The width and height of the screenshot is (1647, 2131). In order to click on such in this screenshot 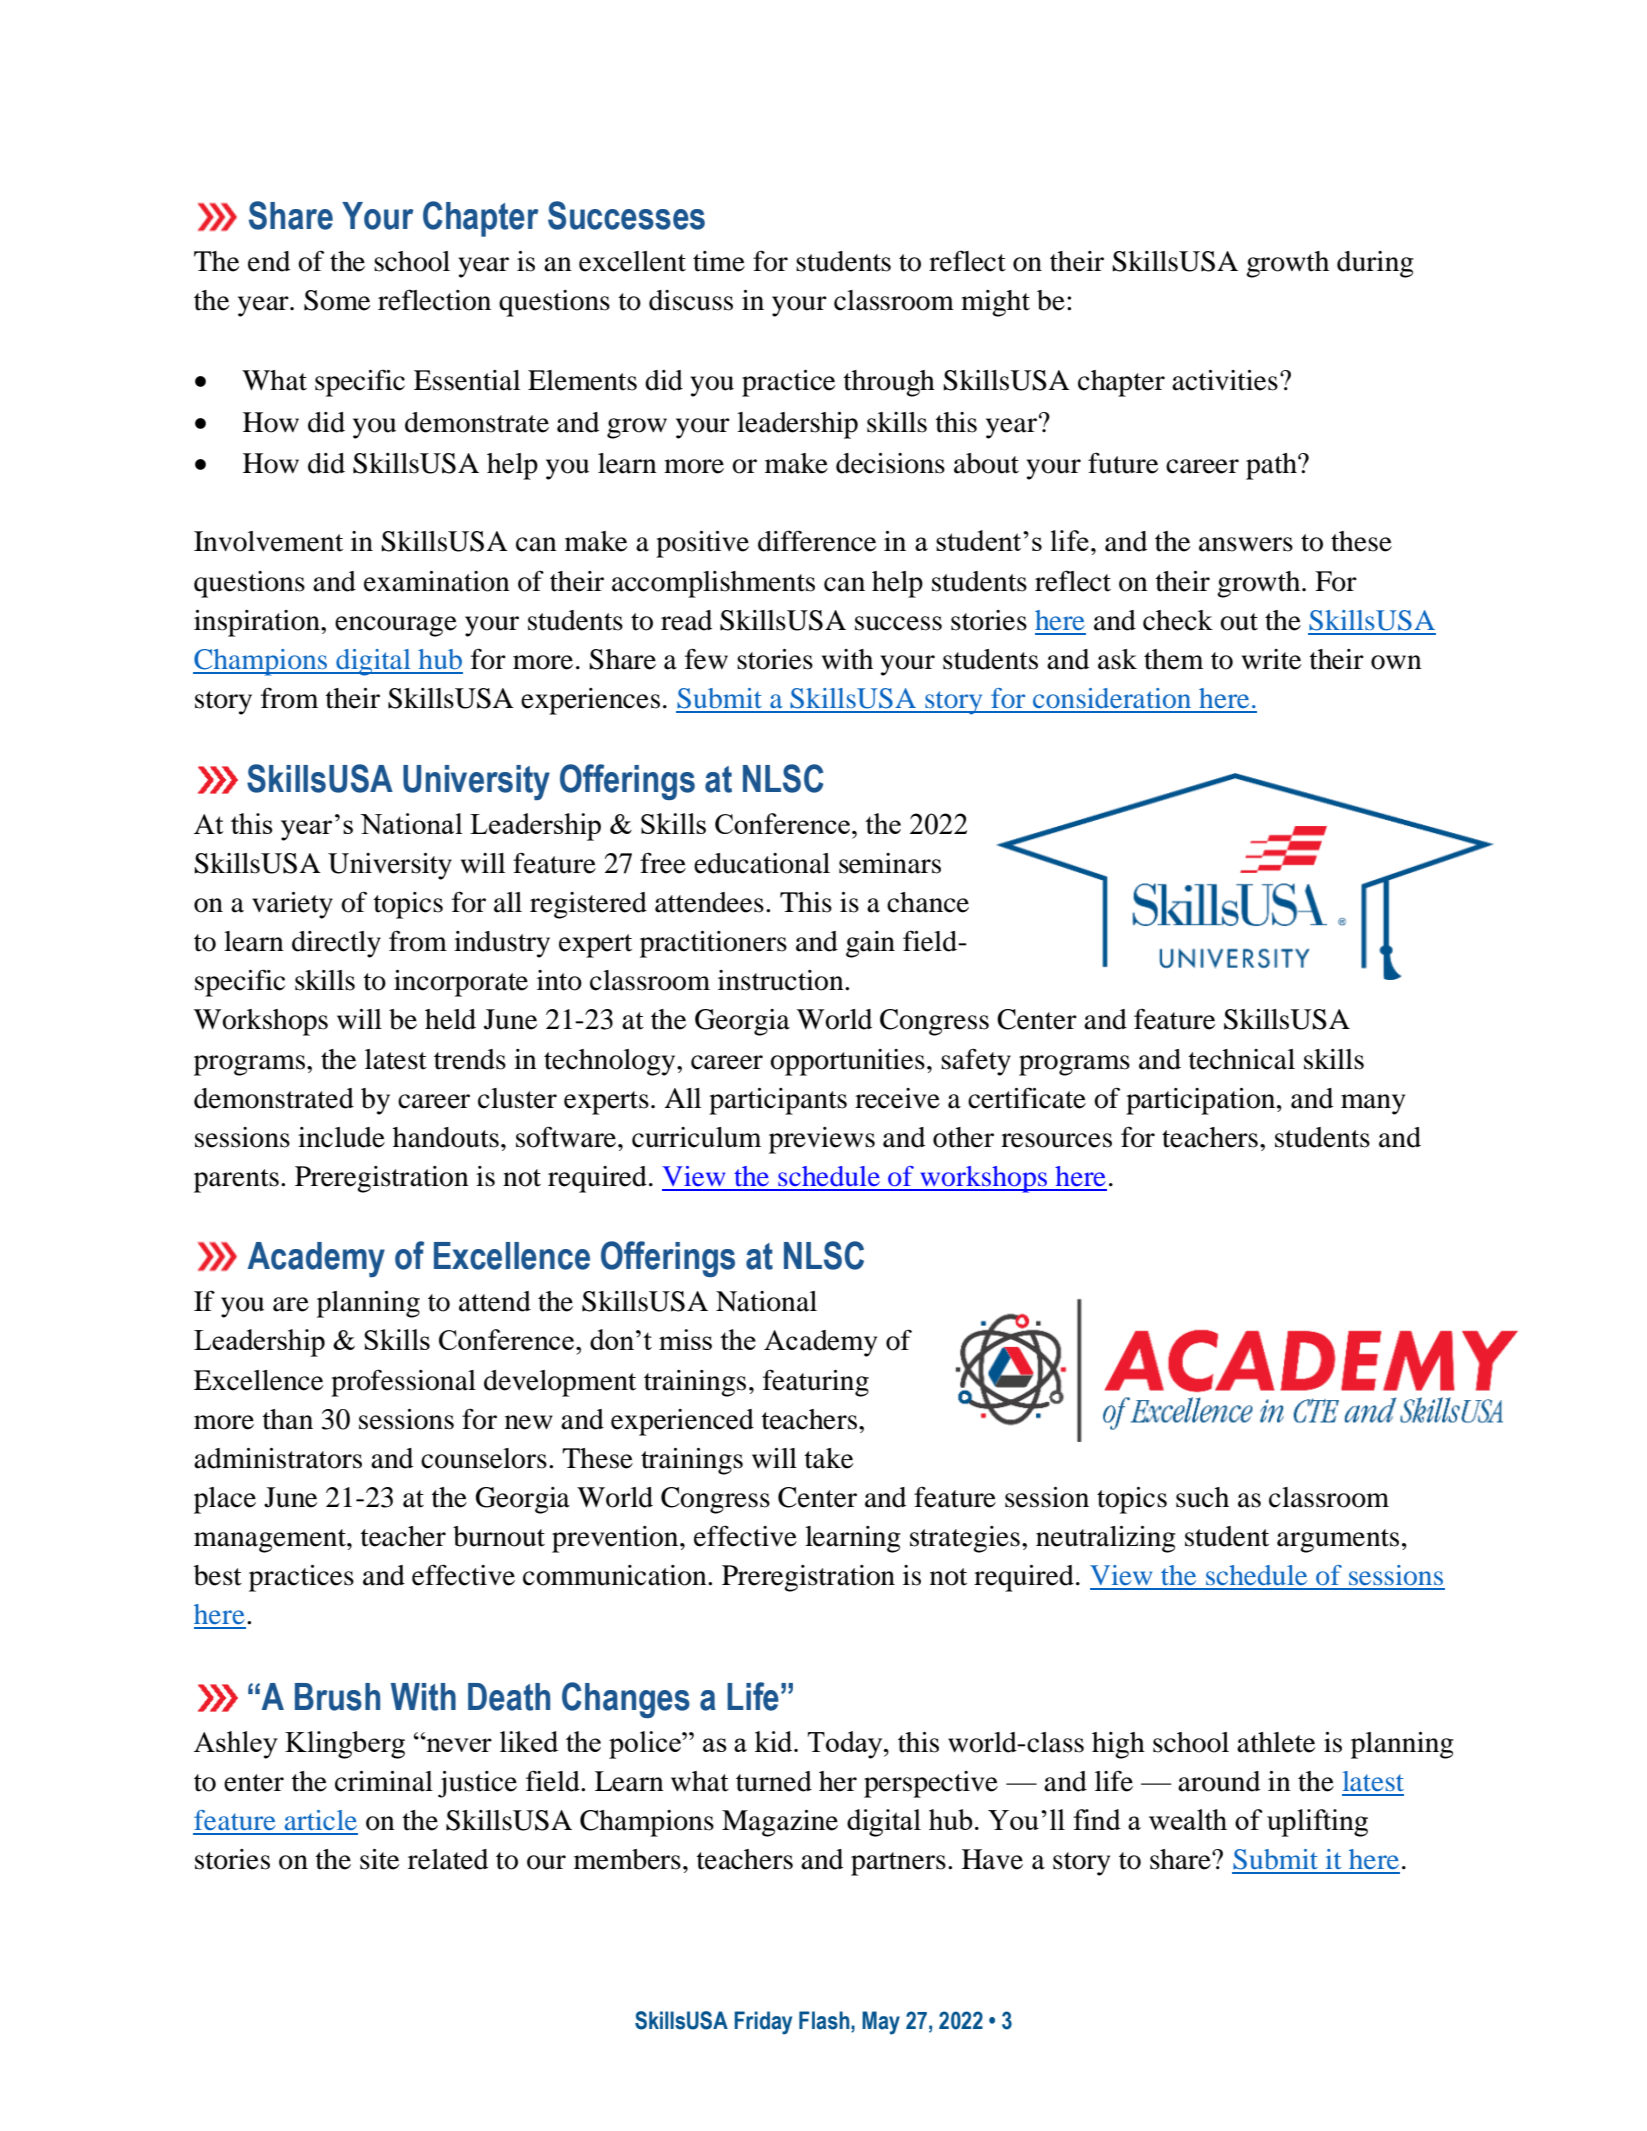, I will do `click(1202, 1497)`.
